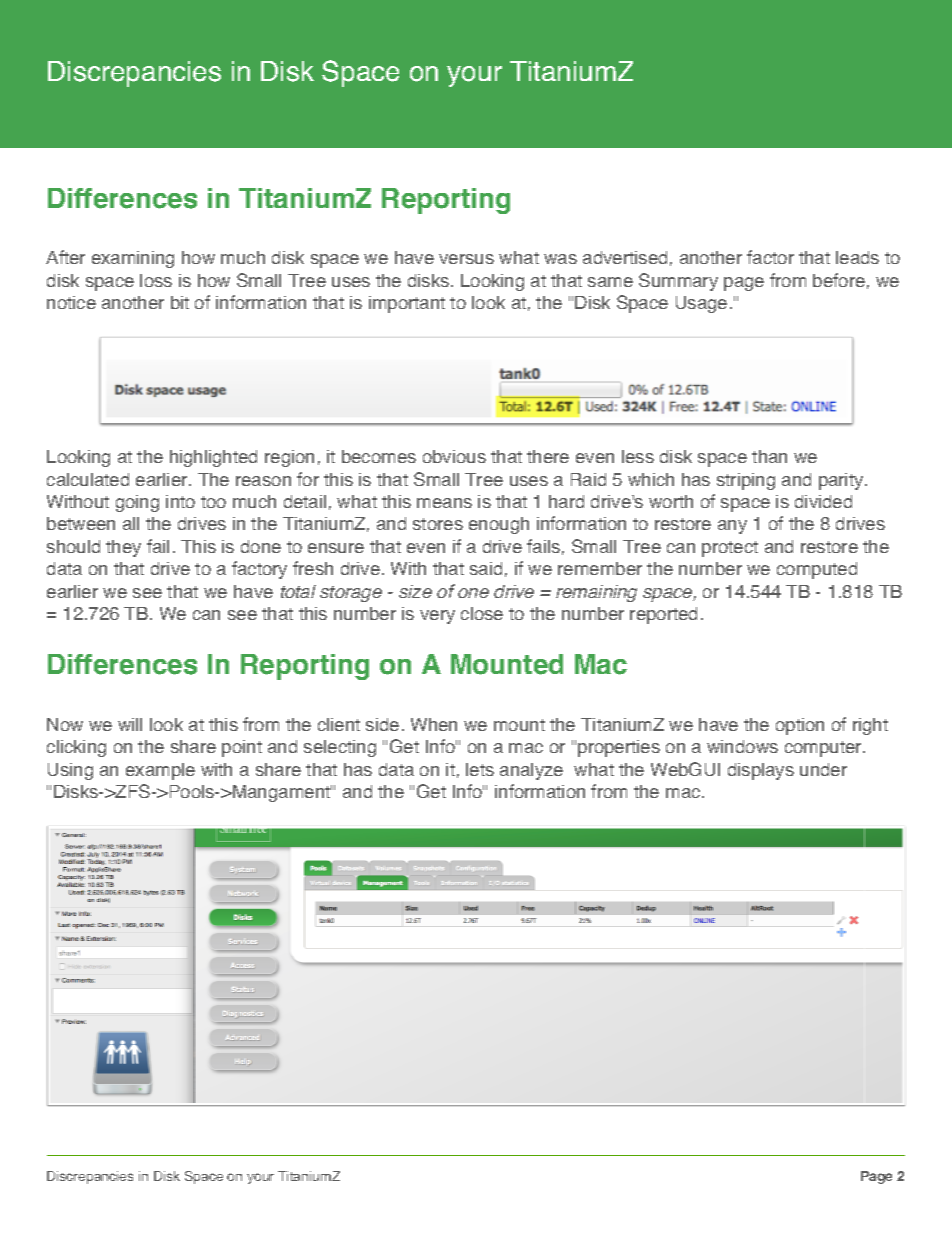 This page has width=952, height=1233. Describe the element at coordinates (180, 302) in the page. I see `bit` at that location.
